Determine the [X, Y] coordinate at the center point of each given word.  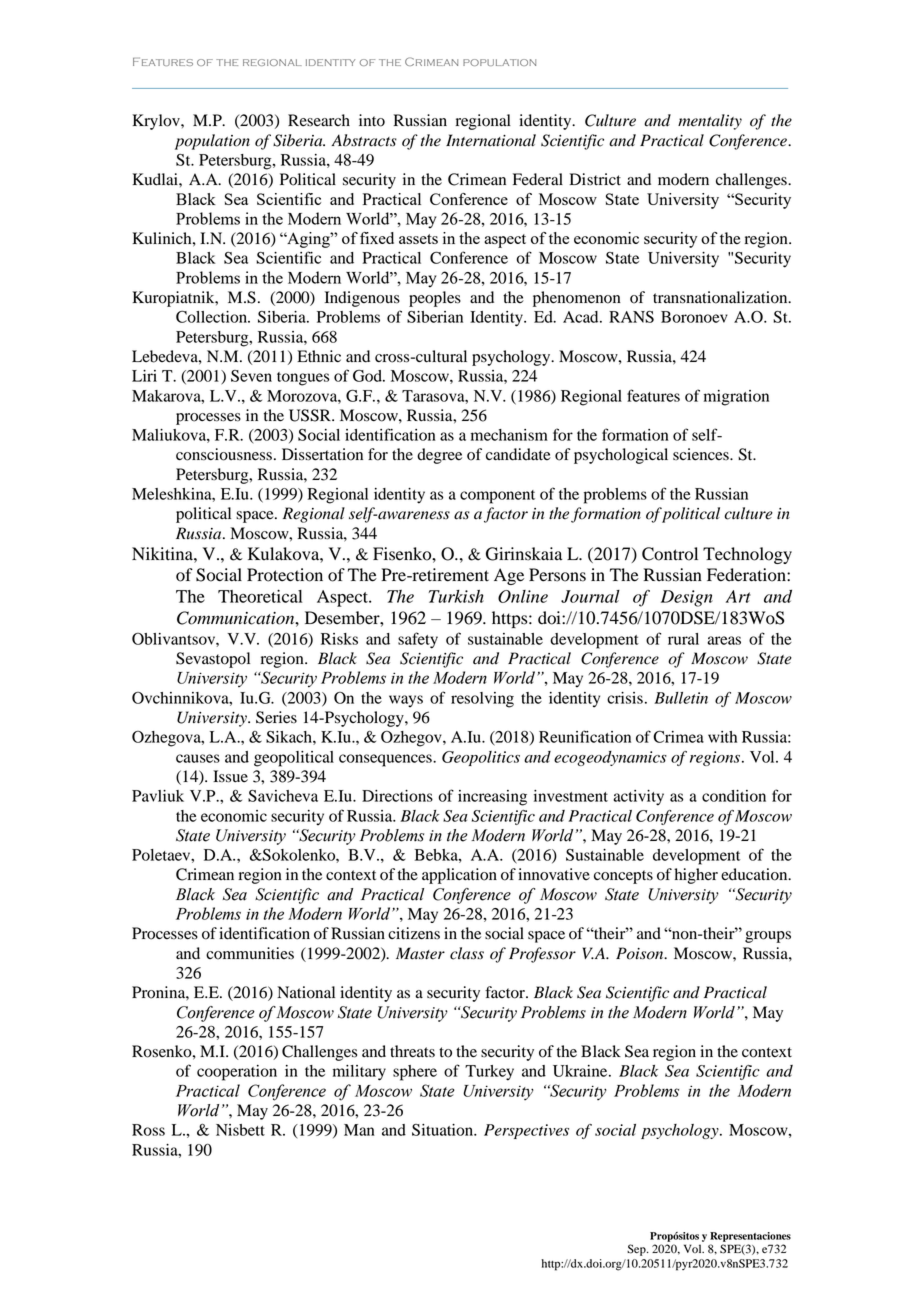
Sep [637, 1250]
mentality [710, 122]
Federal [538, 179]
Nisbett [240, 1130]
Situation [444, 1130]
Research [319, 120]
